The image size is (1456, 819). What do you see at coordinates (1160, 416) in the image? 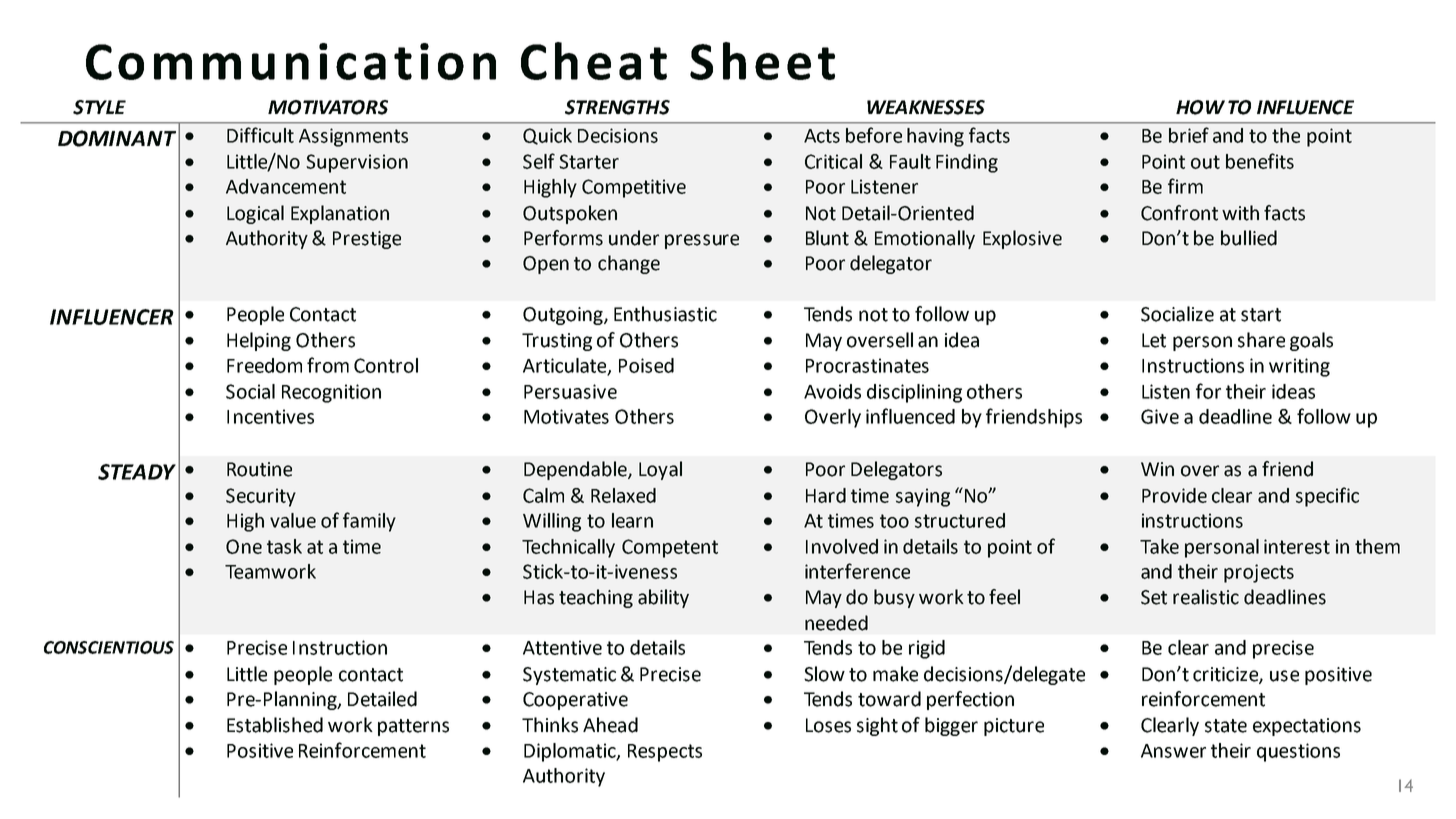
I see `Give` at bounding box center [1160, 416].
